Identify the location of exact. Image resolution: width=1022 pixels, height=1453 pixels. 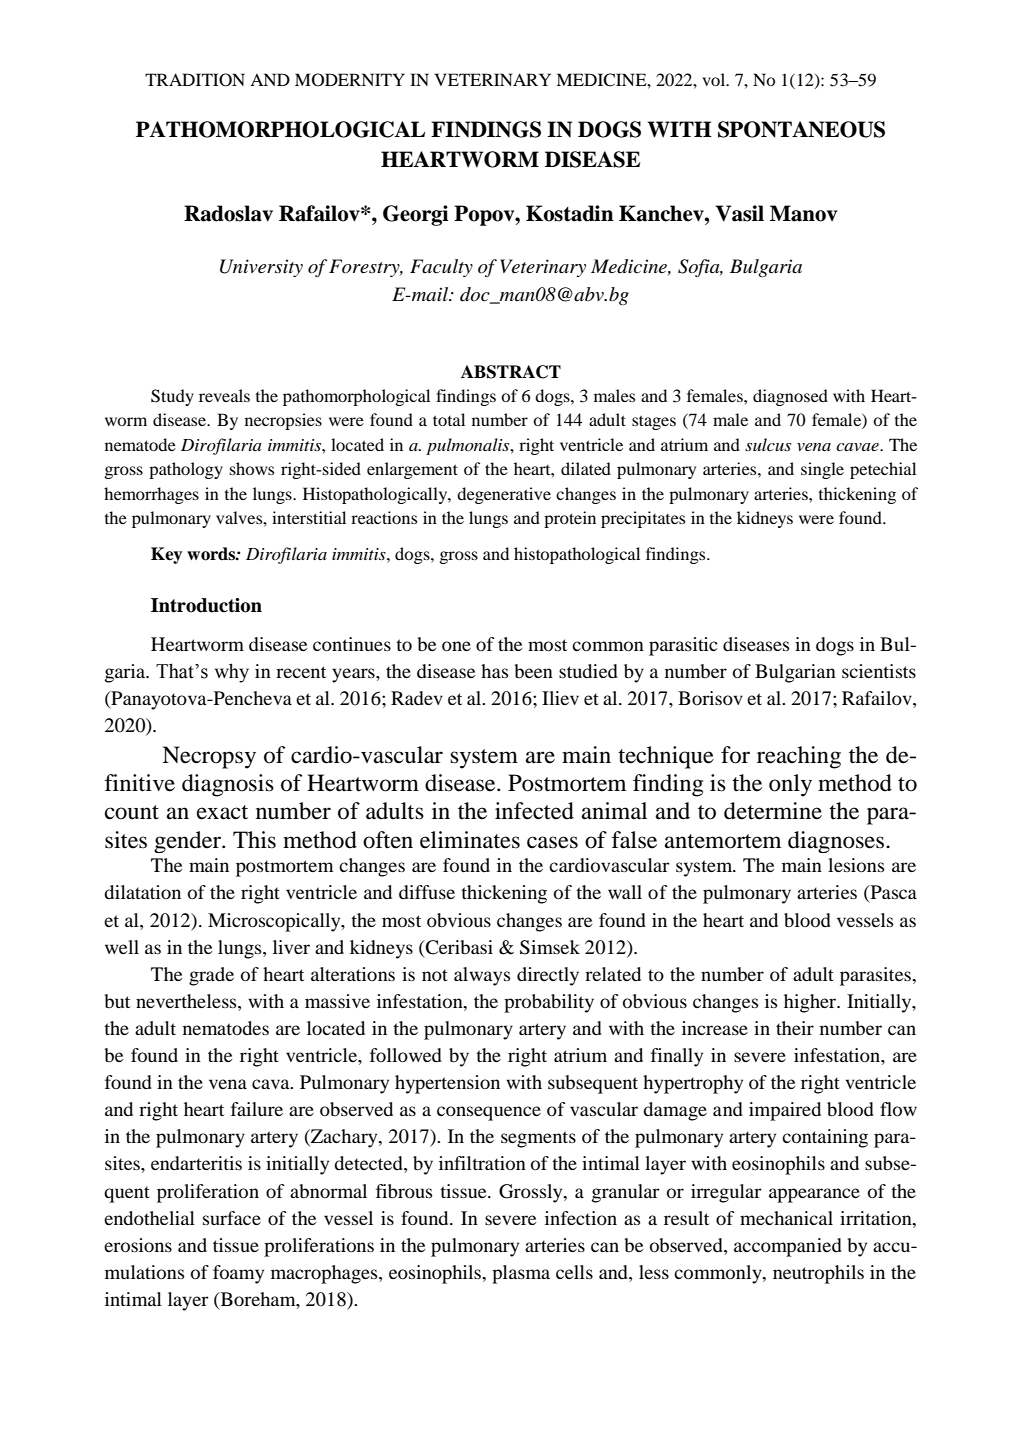
(222, 812).
